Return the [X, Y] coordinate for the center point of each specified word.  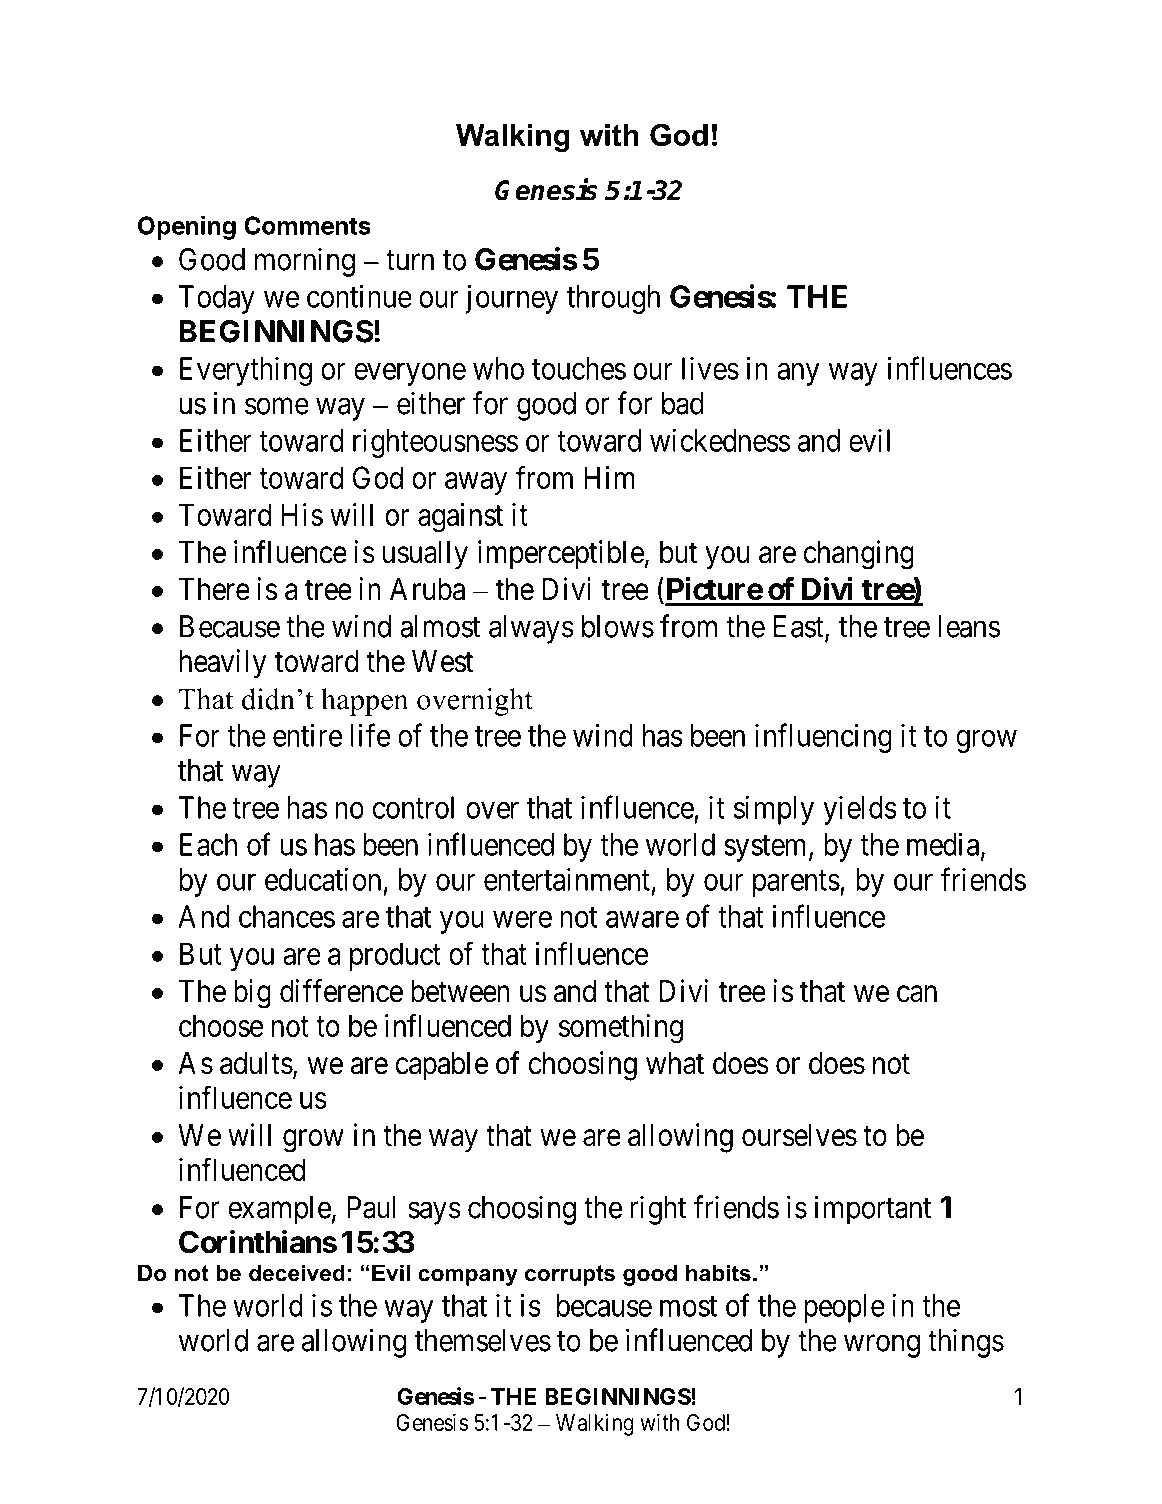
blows [618, 626]
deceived [297, 1273]
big [252, 994]
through [613, 299]
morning [305, 262]
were [522, 919]
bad [682, 403]
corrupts [570, 1275]
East [800, 627]
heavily [223, 664]
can [917, 994]
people [844, 1308]
